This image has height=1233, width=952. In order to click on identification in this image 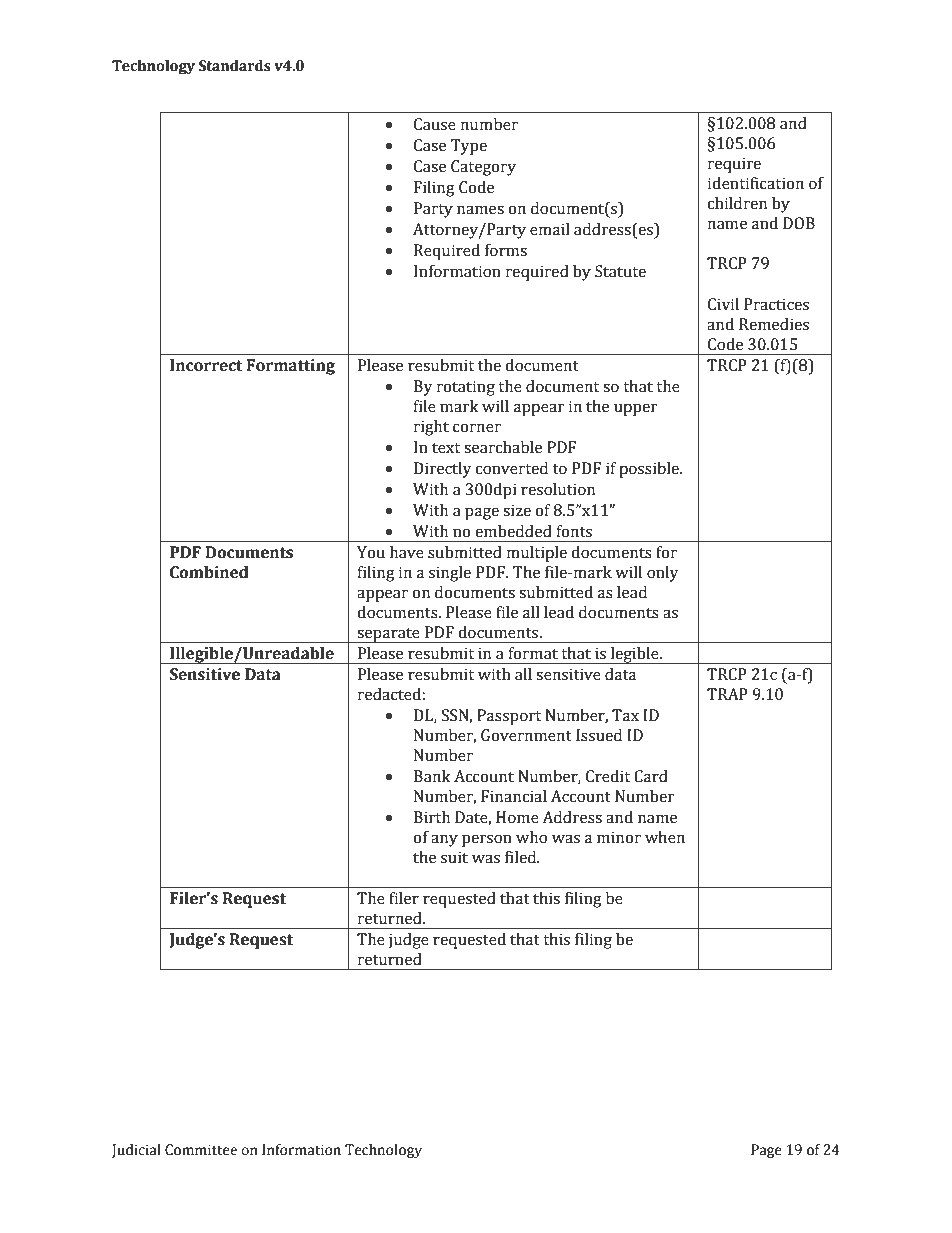, I will do `click(755, 183)`.
